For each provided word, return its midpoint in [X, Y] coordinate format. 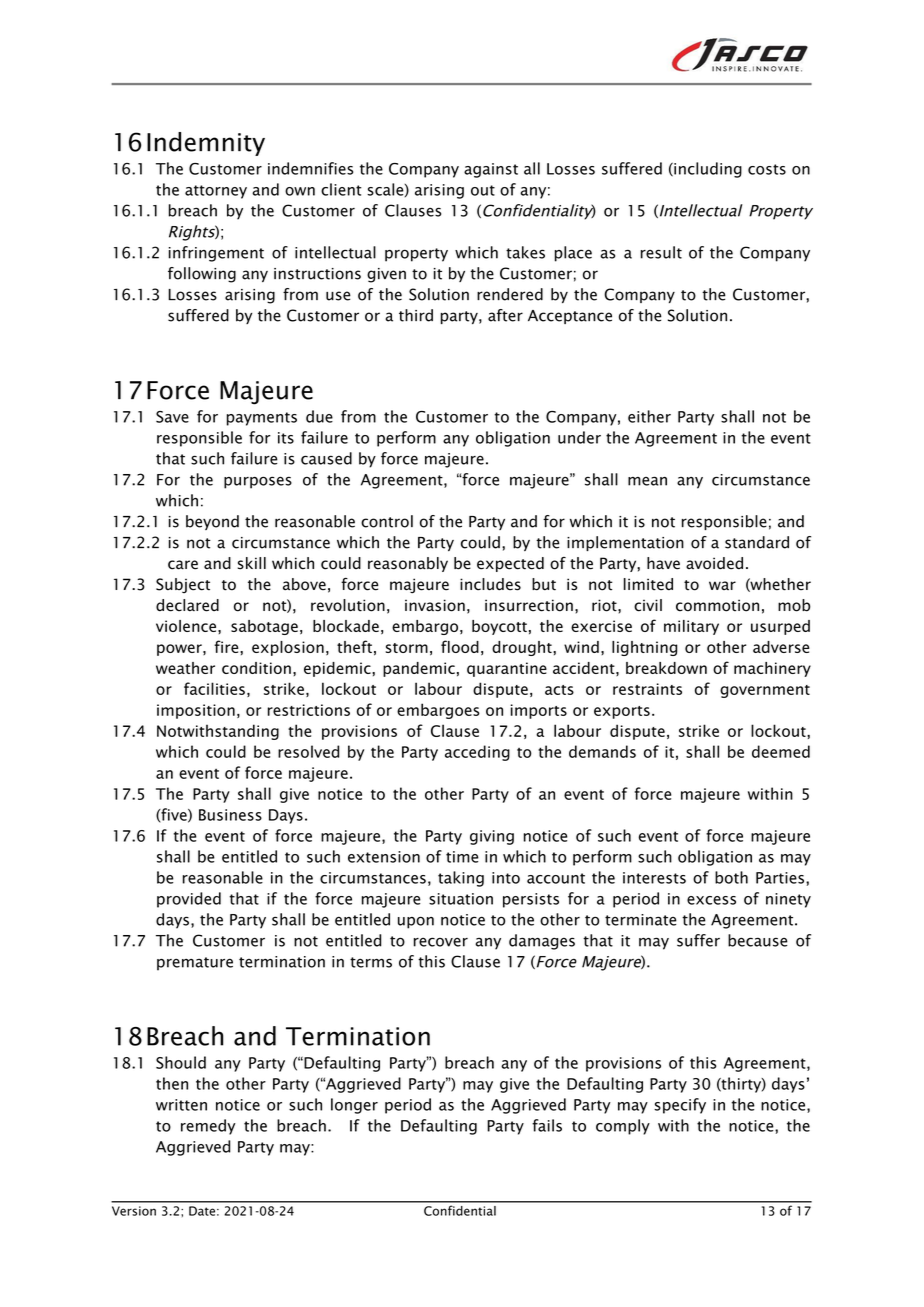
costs [767, 169]
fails [547, 1125]
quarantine [507, 669]
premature [195, 964]
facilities [214, 688]
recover [441, 942]
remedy [208, 1127]
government [765, 691]
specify [680, 1106]
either [649, 416]
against [491, 170]
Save [172, 417]
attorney [216, 192]
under [579, 437]
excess [711, 900]
